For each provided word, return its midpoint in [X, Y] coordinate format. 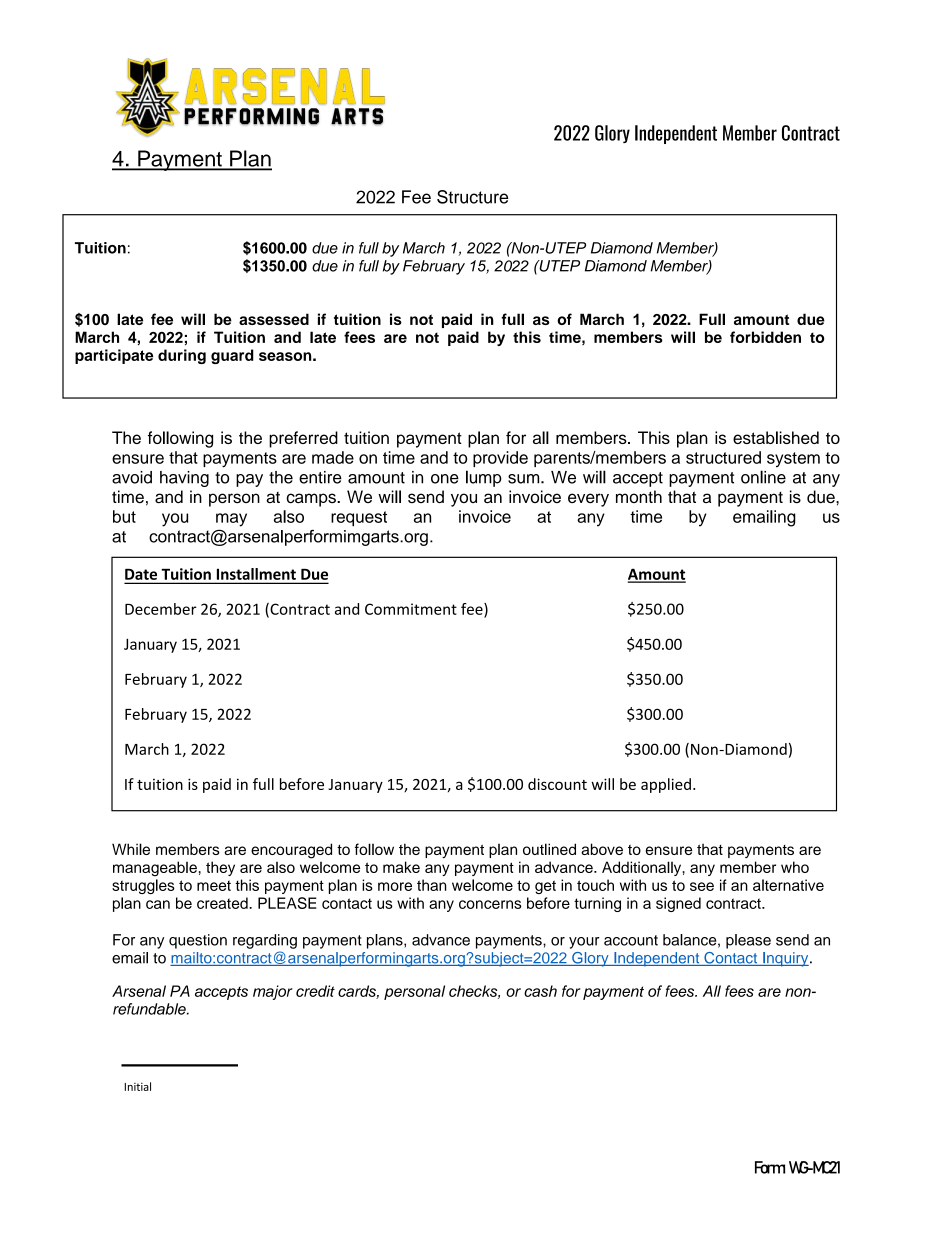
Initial [137, 1086]
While [131, 849]
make [401, 867]
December [161, 609]
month [639, 496]
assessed [274, 319]
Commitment [411, 609]
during [182, 356]
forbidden [765, 337]
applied [666, 785]
